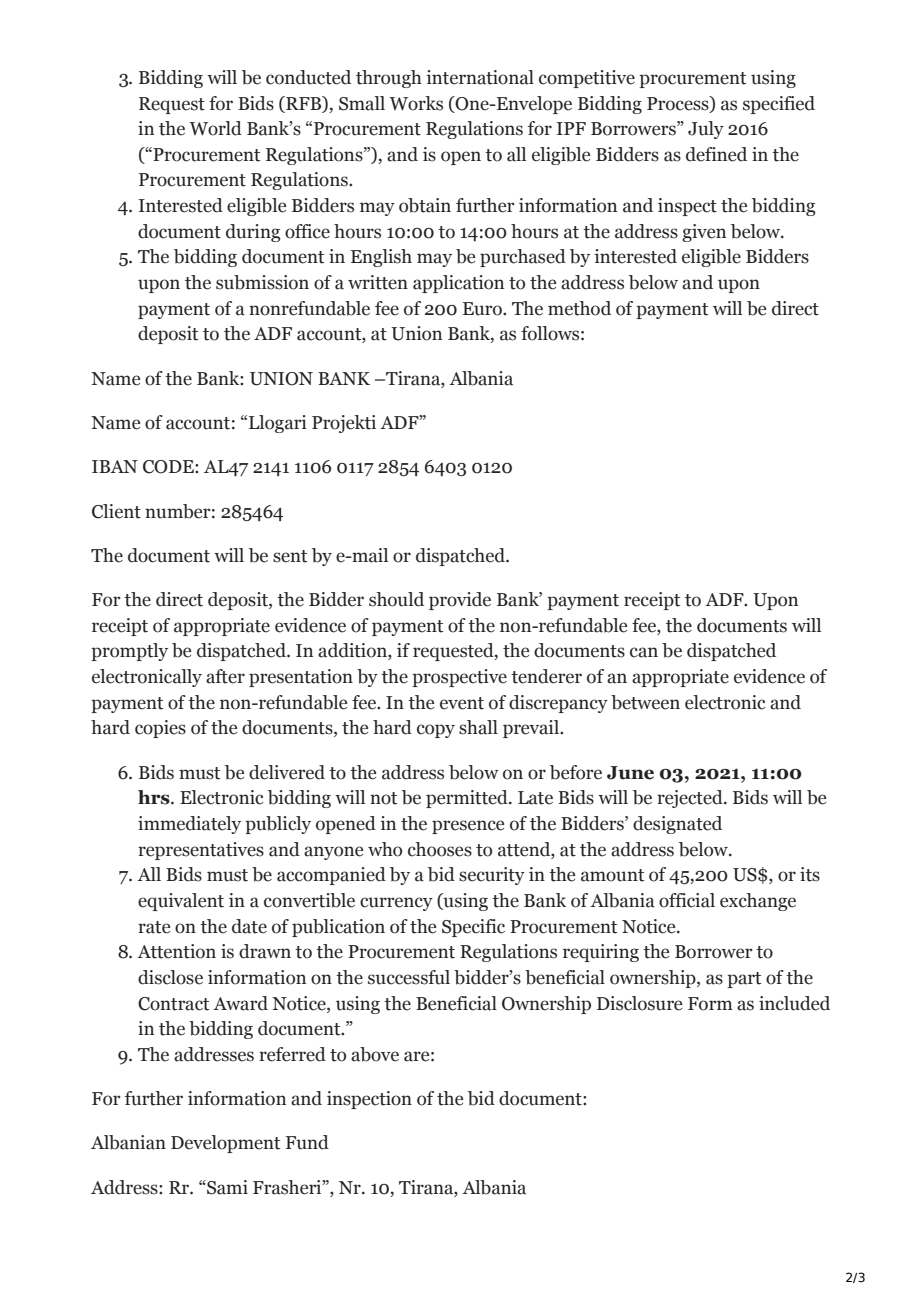 Image resolution: width=924 pixels, height=1308 pixels. I want to click on submission, so click(262, 282).
